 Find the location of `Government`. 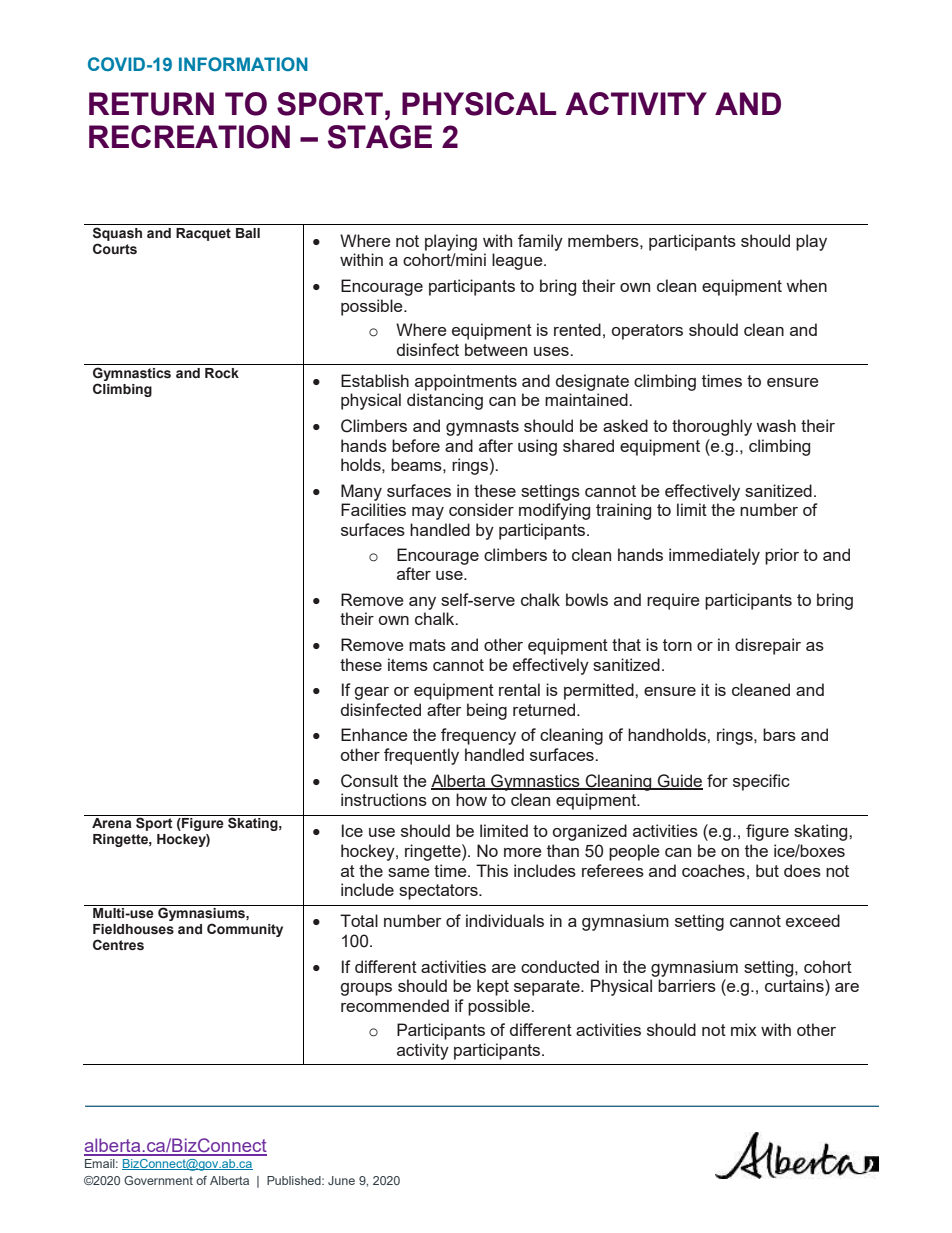

Government is located at coordinates (158, 1180).
